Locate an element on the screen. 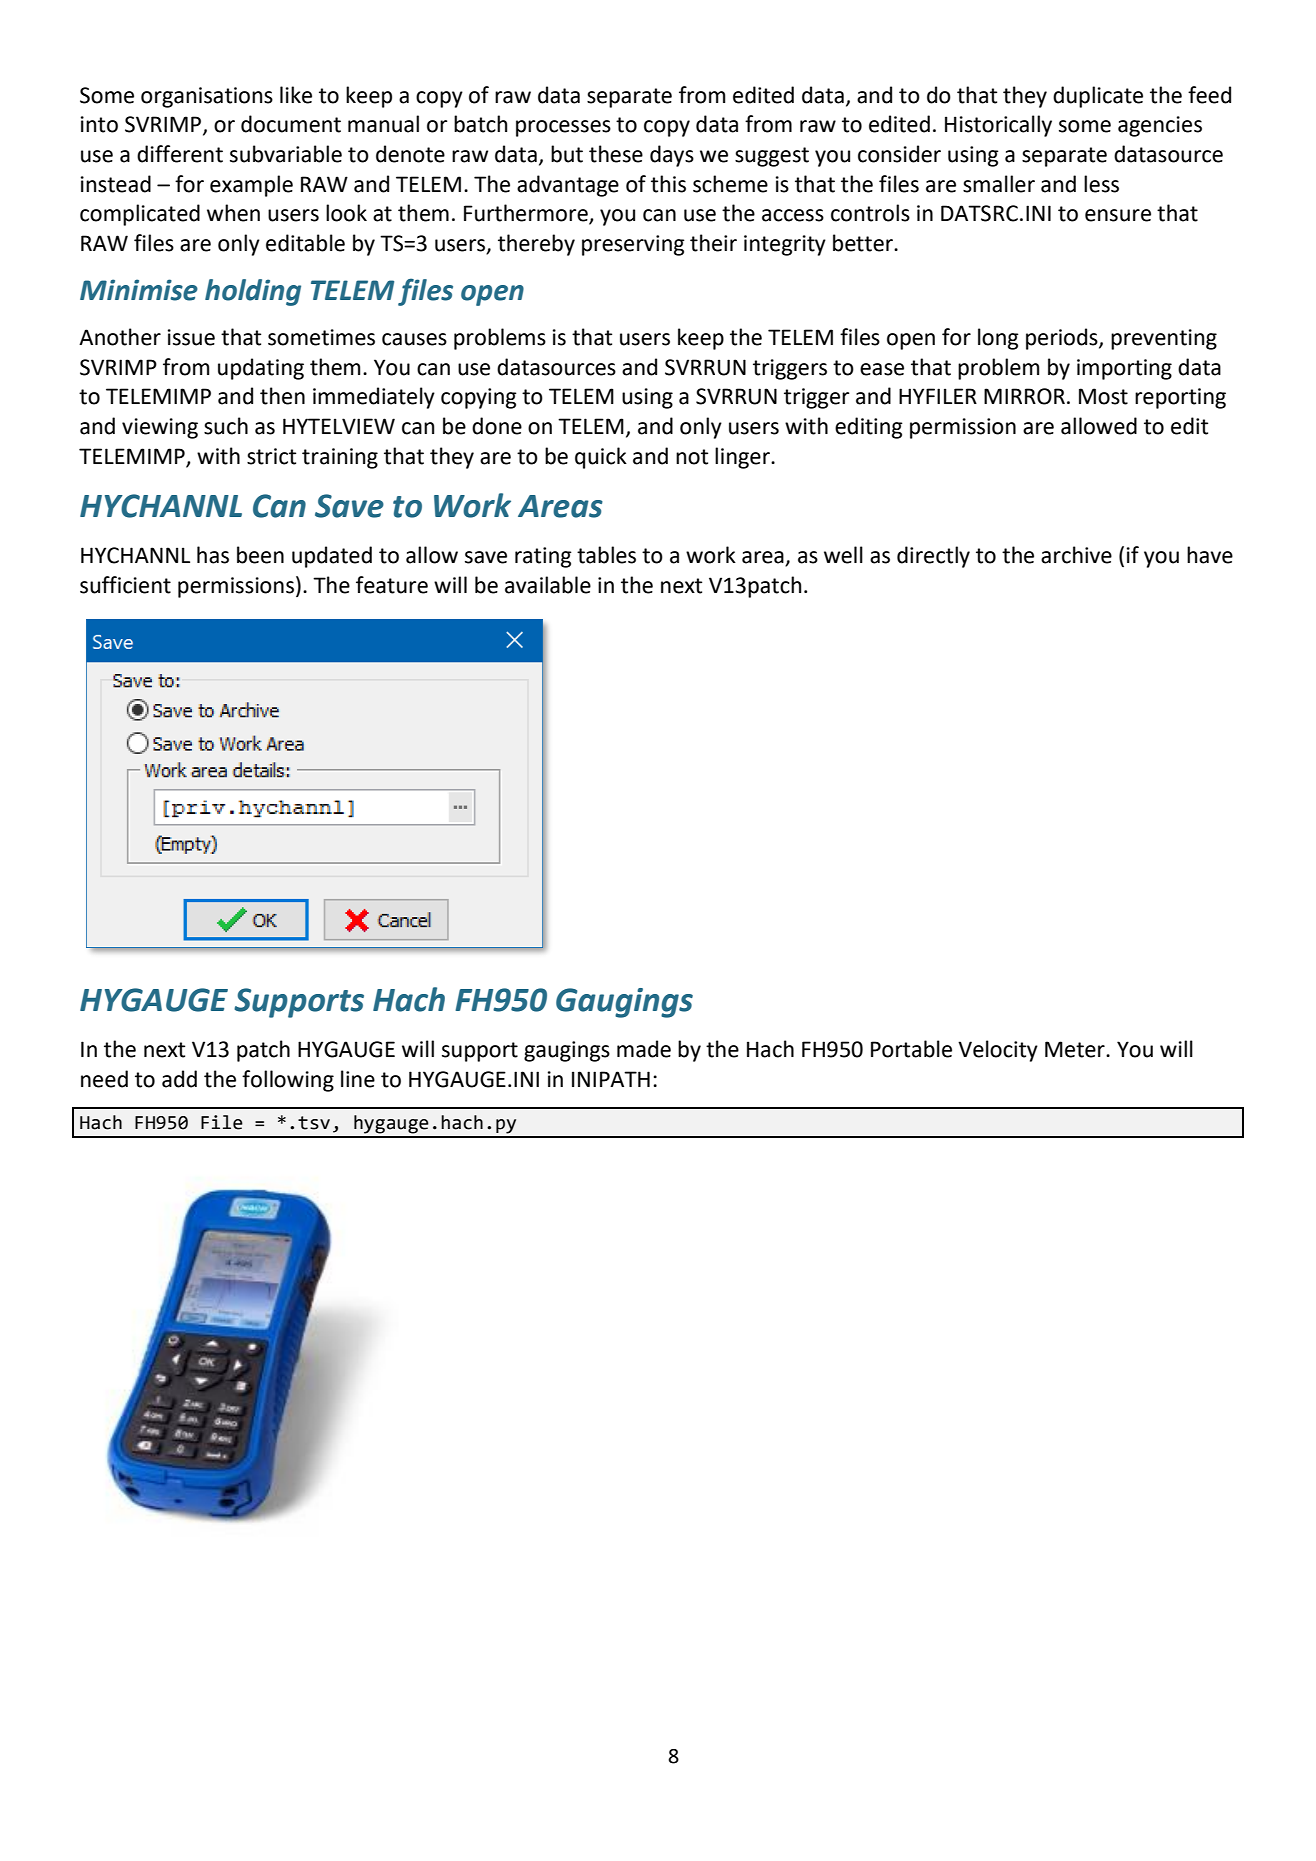  has is located at coordinates (213, 555).
